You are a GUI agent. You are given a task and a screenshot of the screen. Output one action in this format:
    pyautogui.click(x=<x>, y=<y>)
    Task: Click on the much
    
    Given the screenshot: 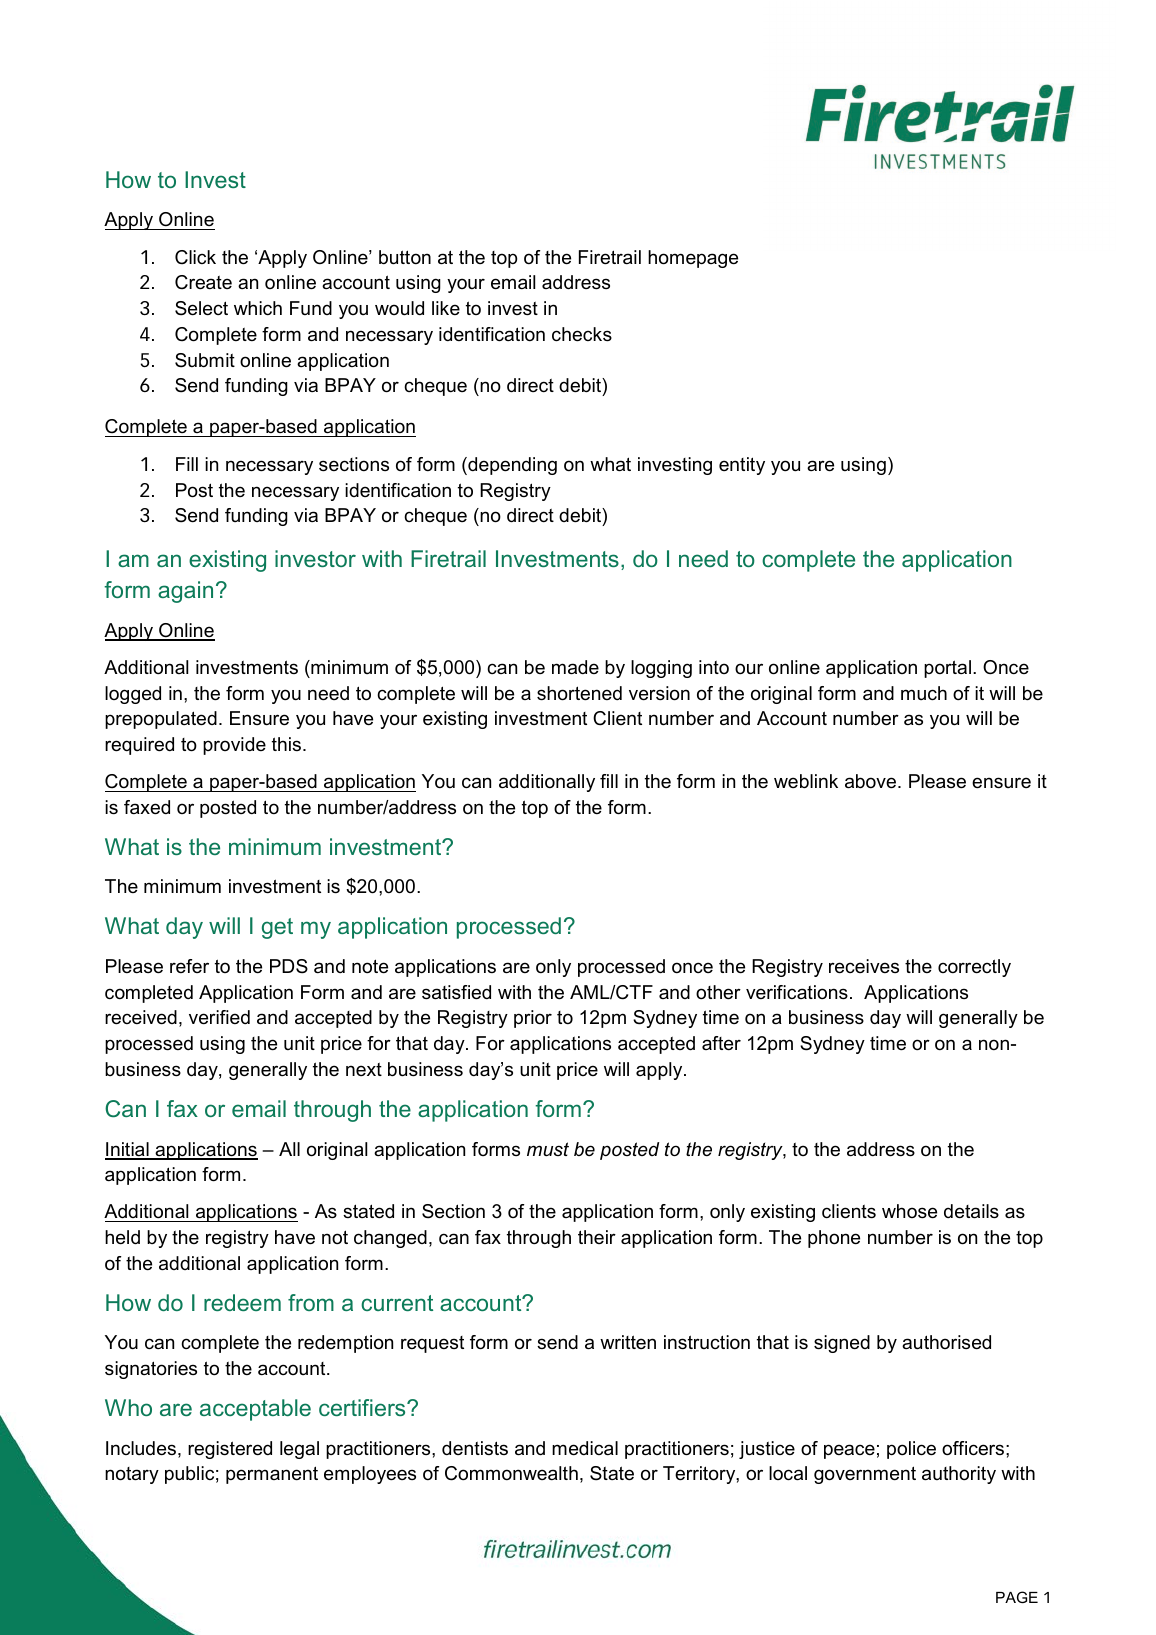 What is the action you would take?
    pyautogui.click(x=924, y=693)
